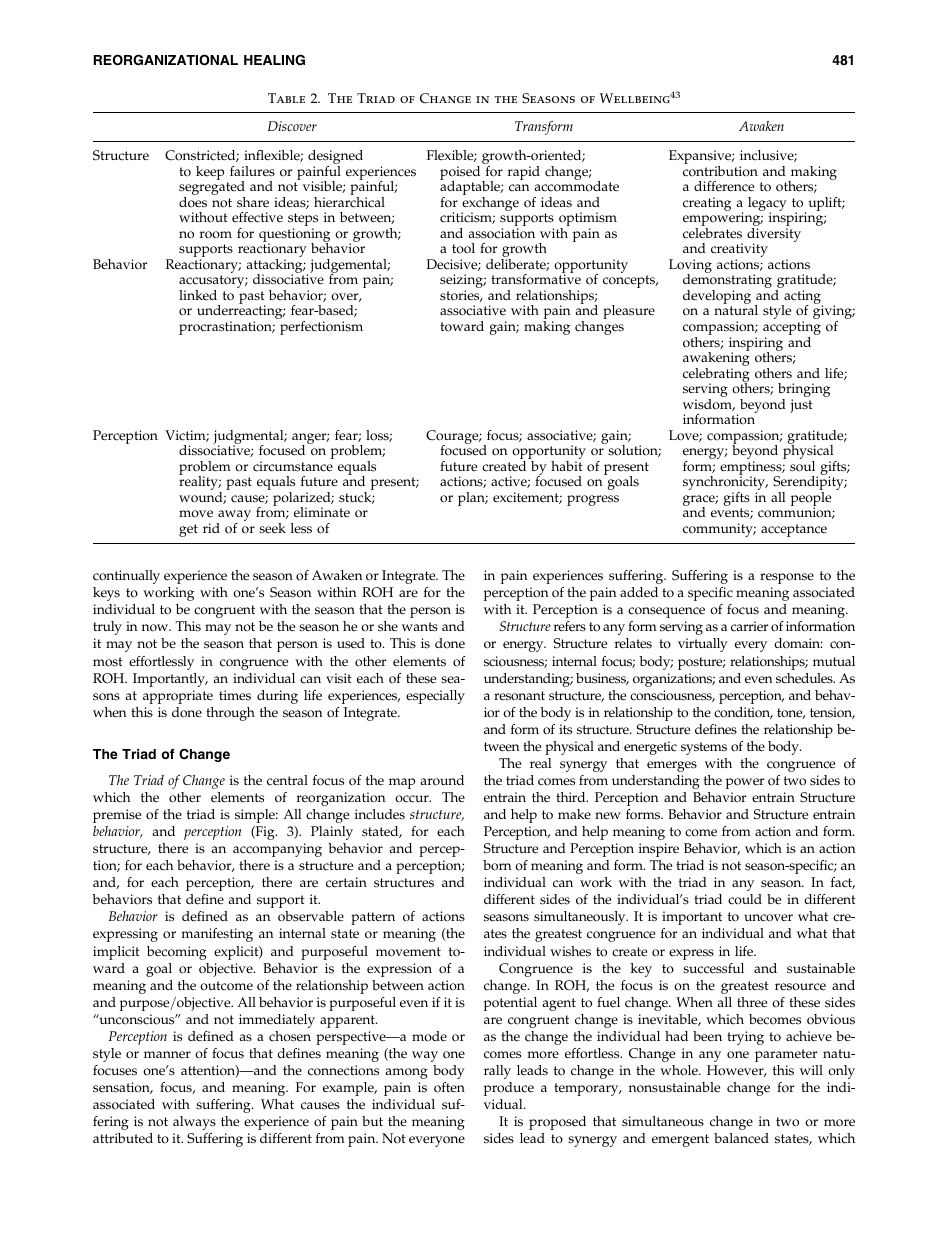 The width and height of the document is (952, 1233). What do you see at coordinates (461, 174) in the document?
I see `poised` at bounding box center [461, 174].
